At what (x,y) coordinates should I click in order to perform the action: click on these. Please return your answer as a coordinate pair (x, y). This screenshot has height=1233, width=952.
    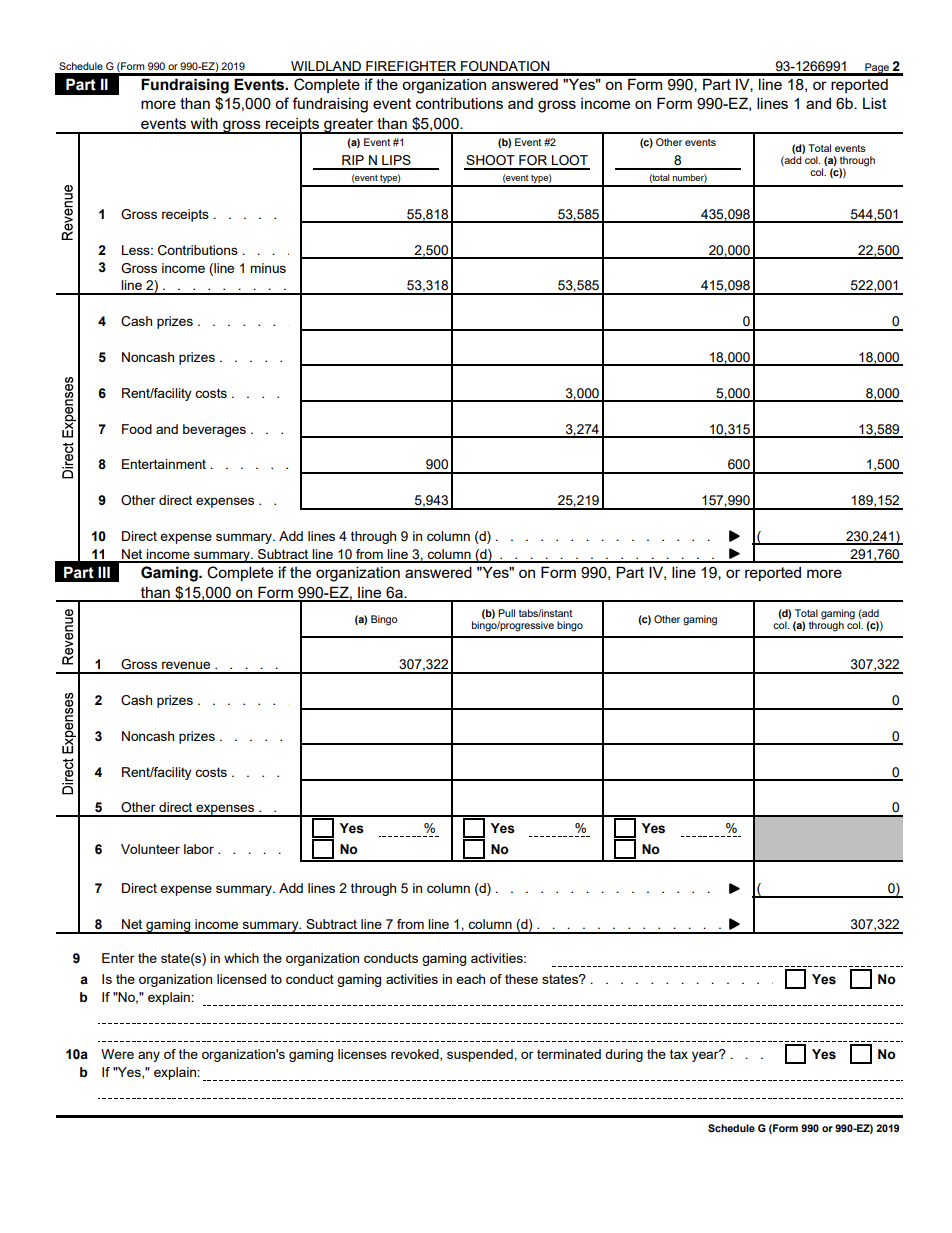
    Looking at the image, I should click on (521, 979).
